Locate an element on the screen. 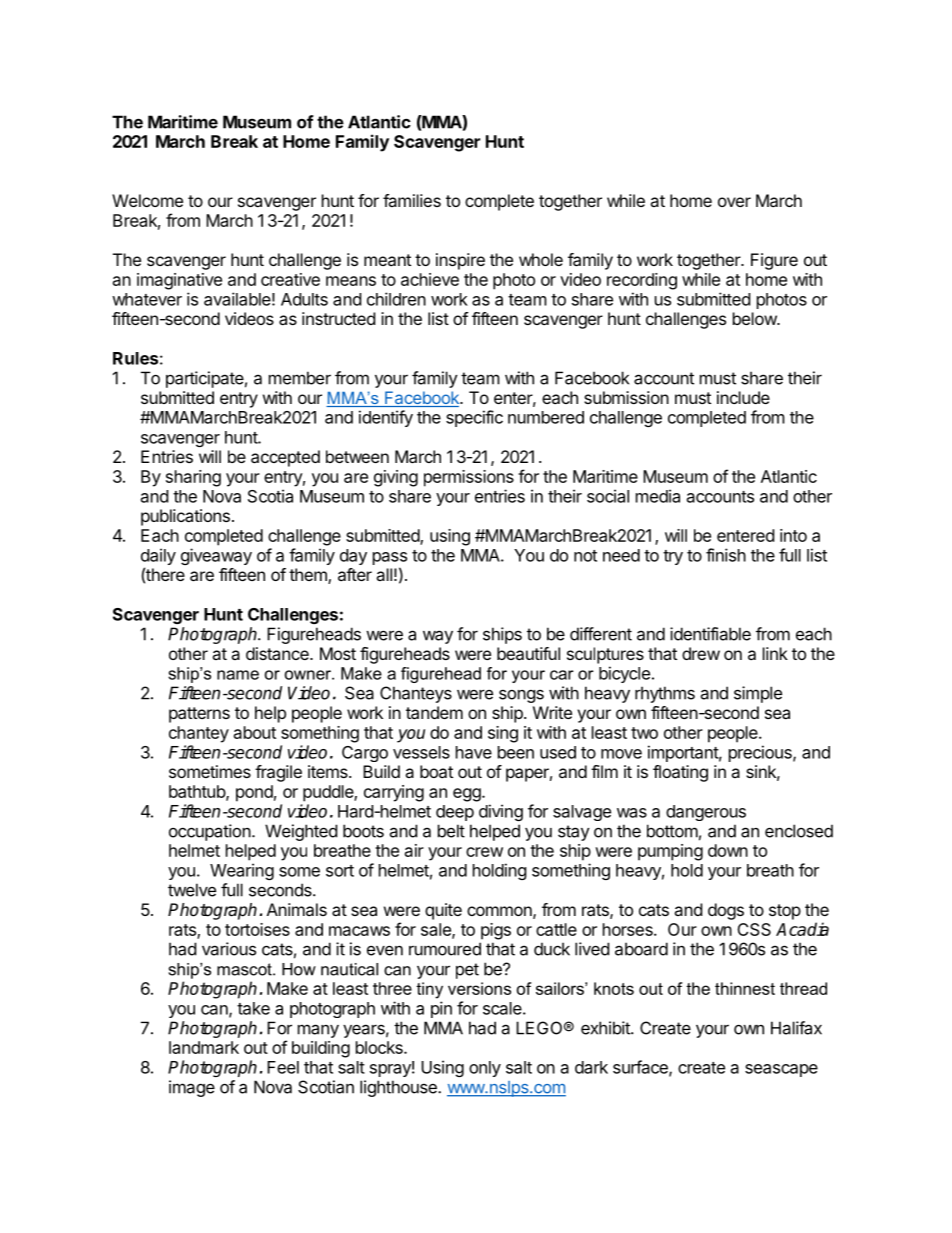 This screenshot has height=1233, width=952. inspire is located at coordinates (460, 261).
